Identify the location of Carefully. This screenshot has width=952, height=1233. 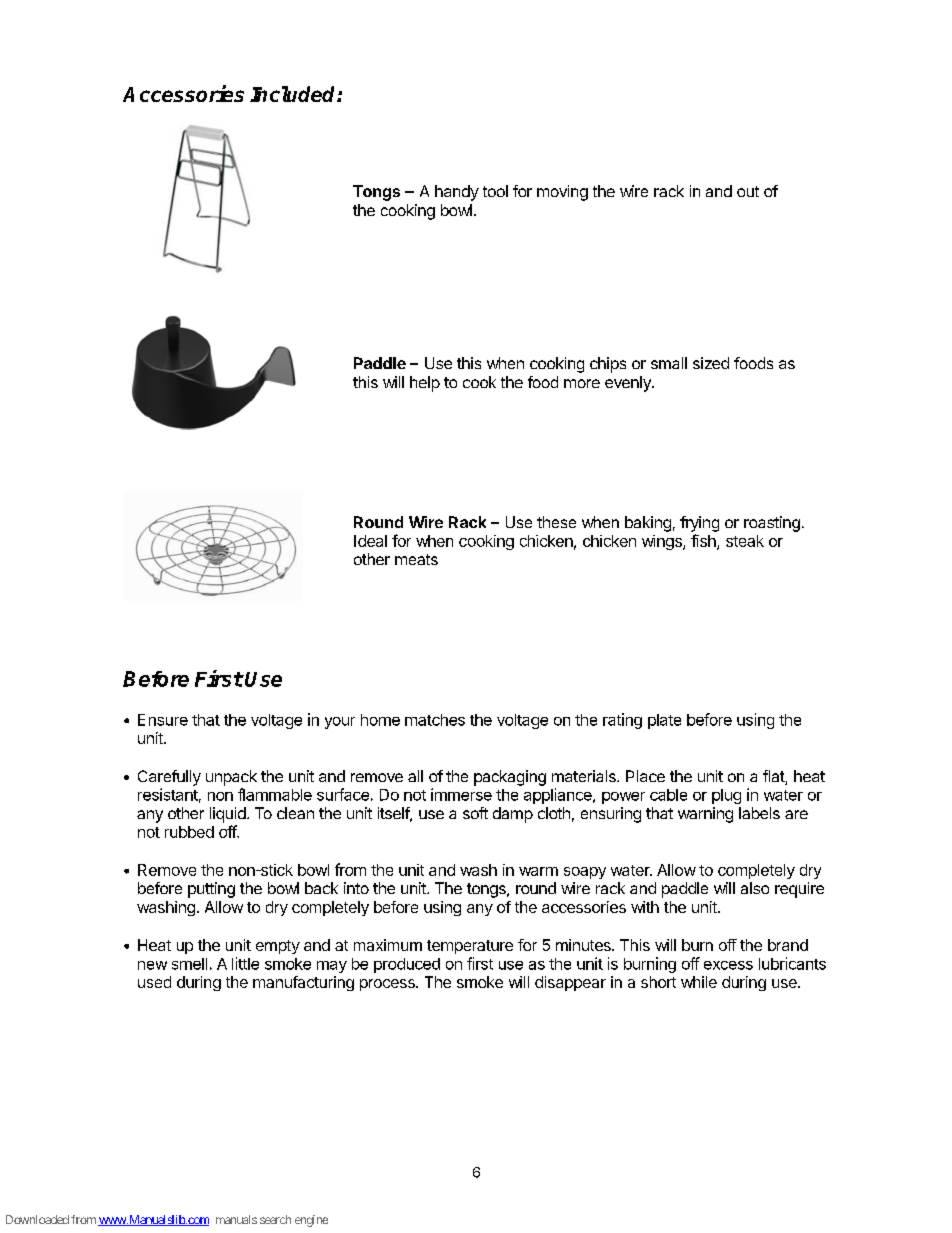
(169, 778).
